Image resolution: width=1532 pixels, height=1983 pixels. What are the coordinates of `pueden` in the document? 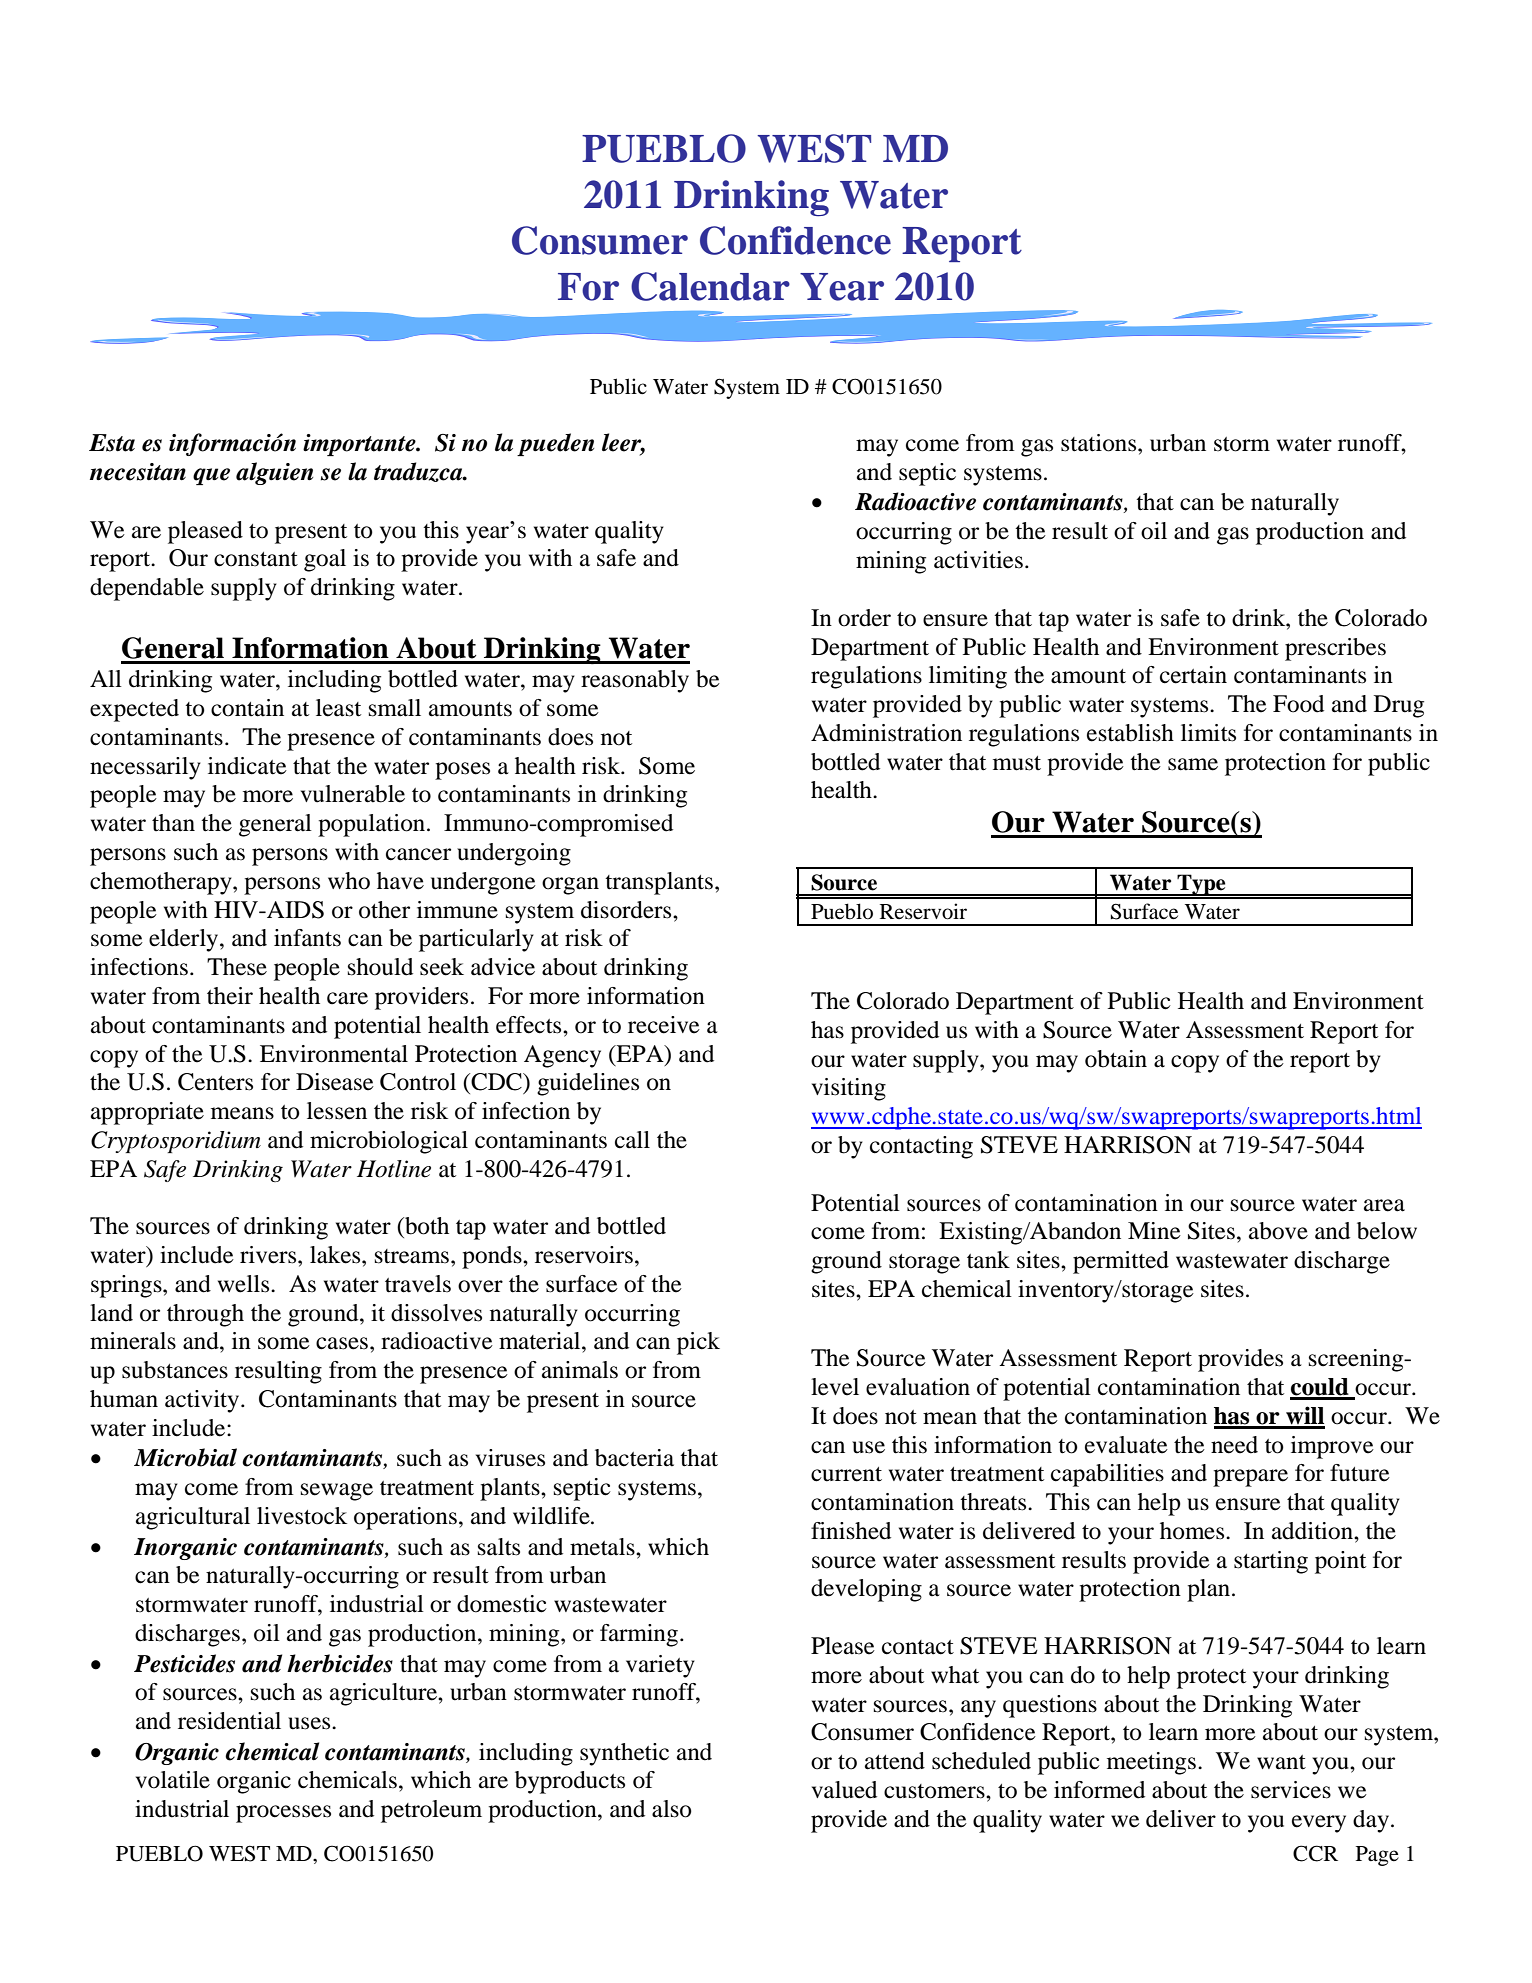 It's located at (555, 444).
